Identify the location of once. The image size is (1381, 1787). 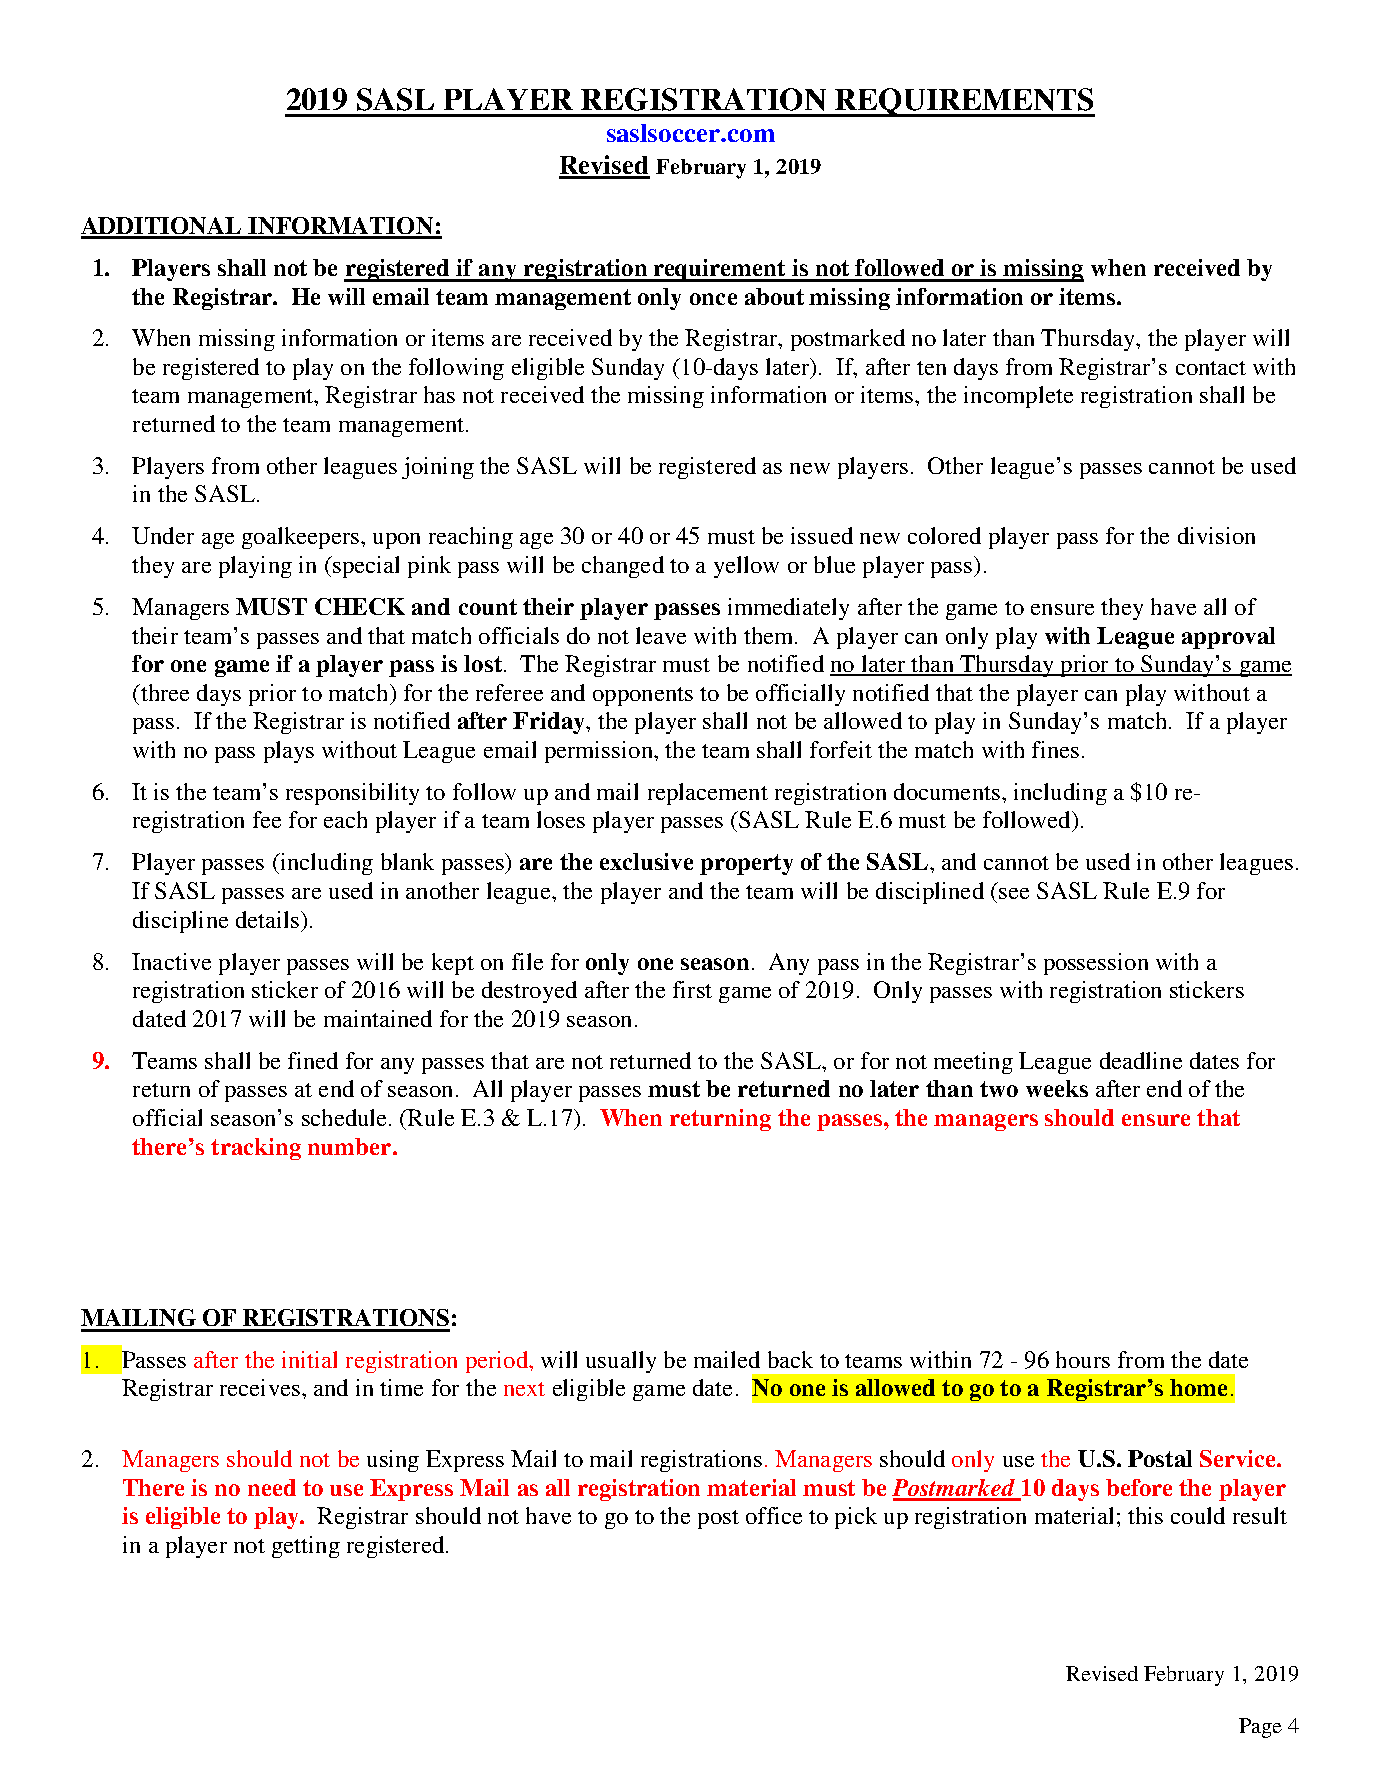
(713, 299).
